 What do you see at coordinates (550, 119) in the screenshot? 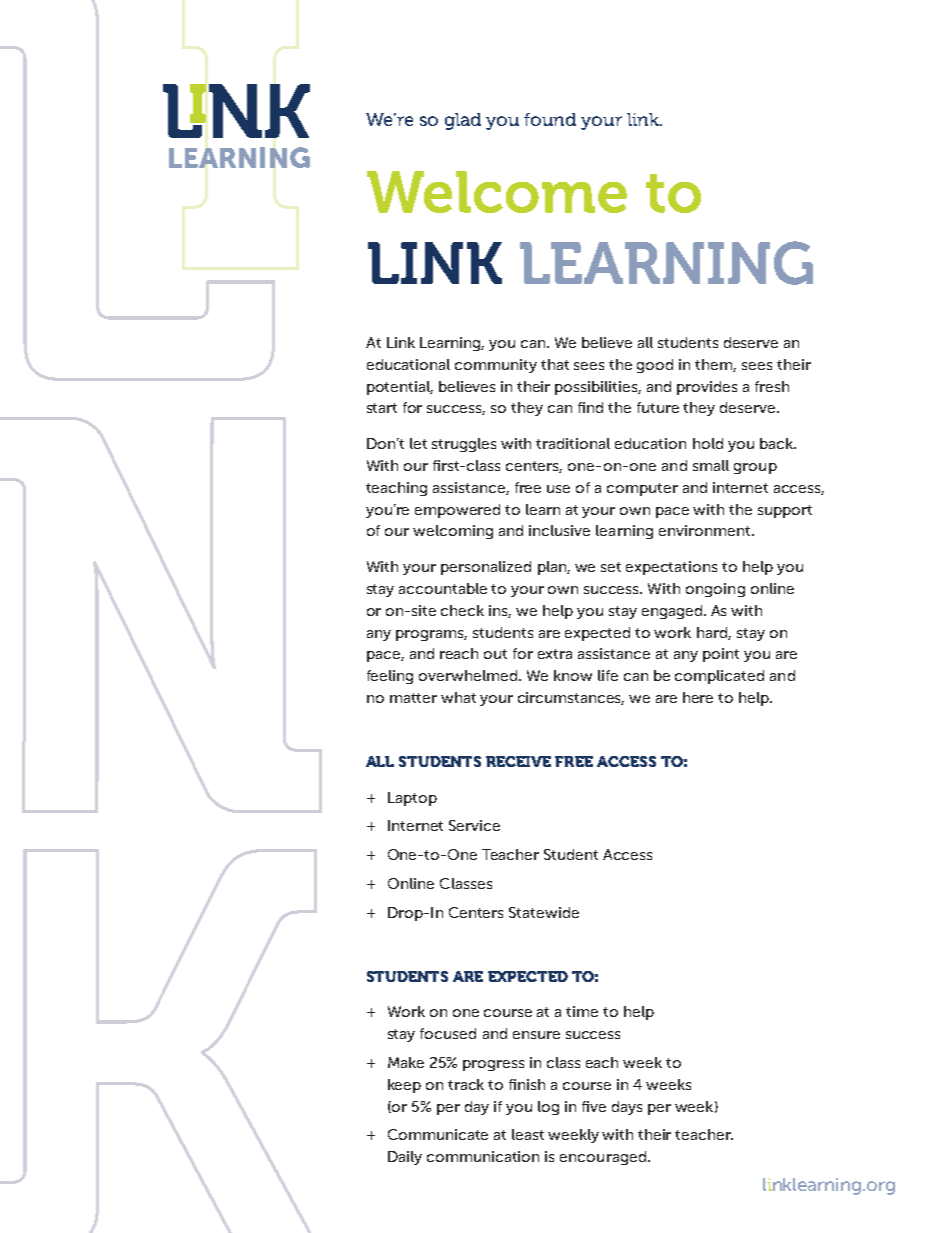
I see `found` at bounding box center [550, 119].
